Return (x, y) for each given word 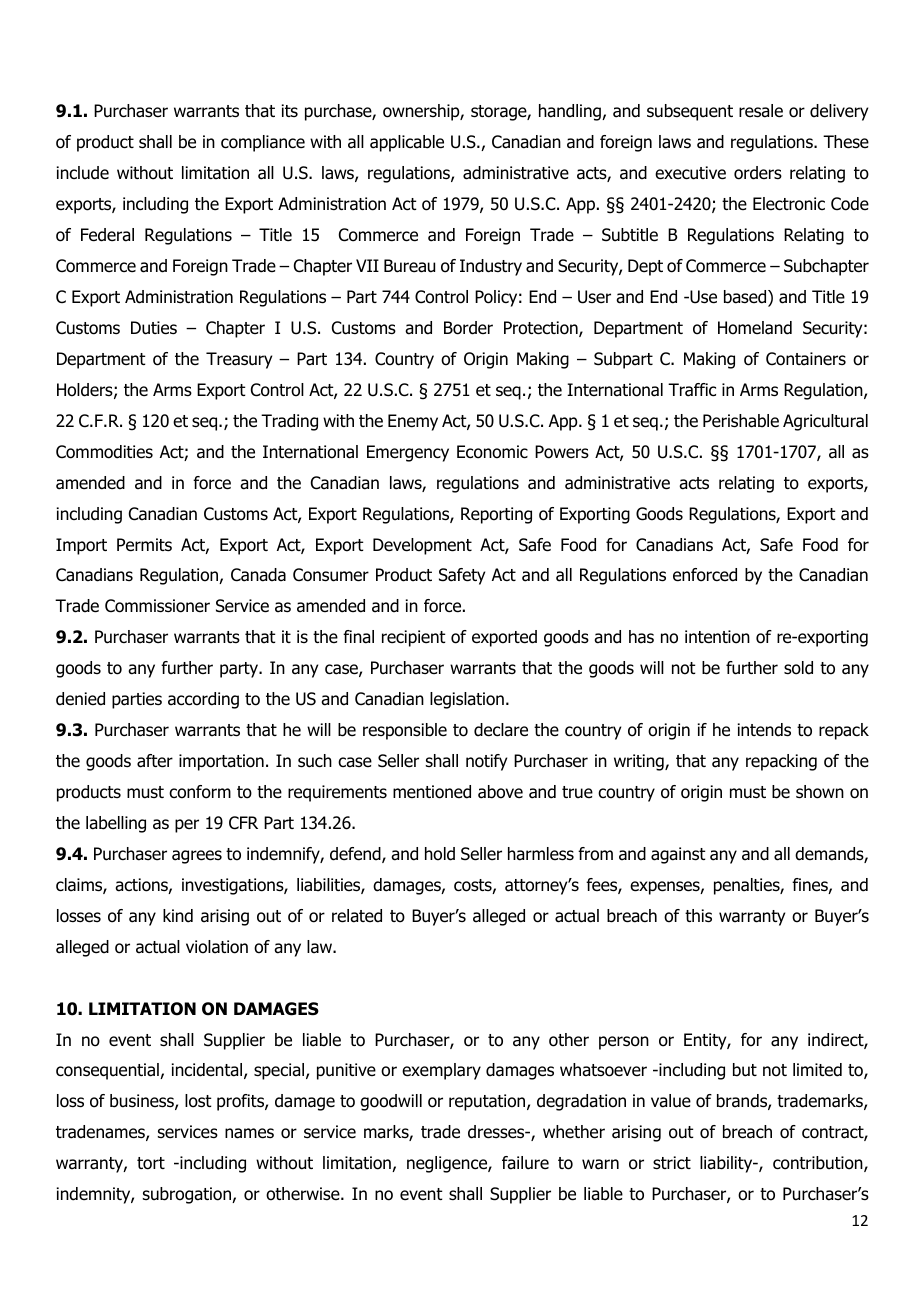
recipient (414, 638)
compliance (263, 143)
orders (758, 173)
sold (798, 668)
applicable (407, 143)
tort (151, 1163)
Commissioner (157, 606)
